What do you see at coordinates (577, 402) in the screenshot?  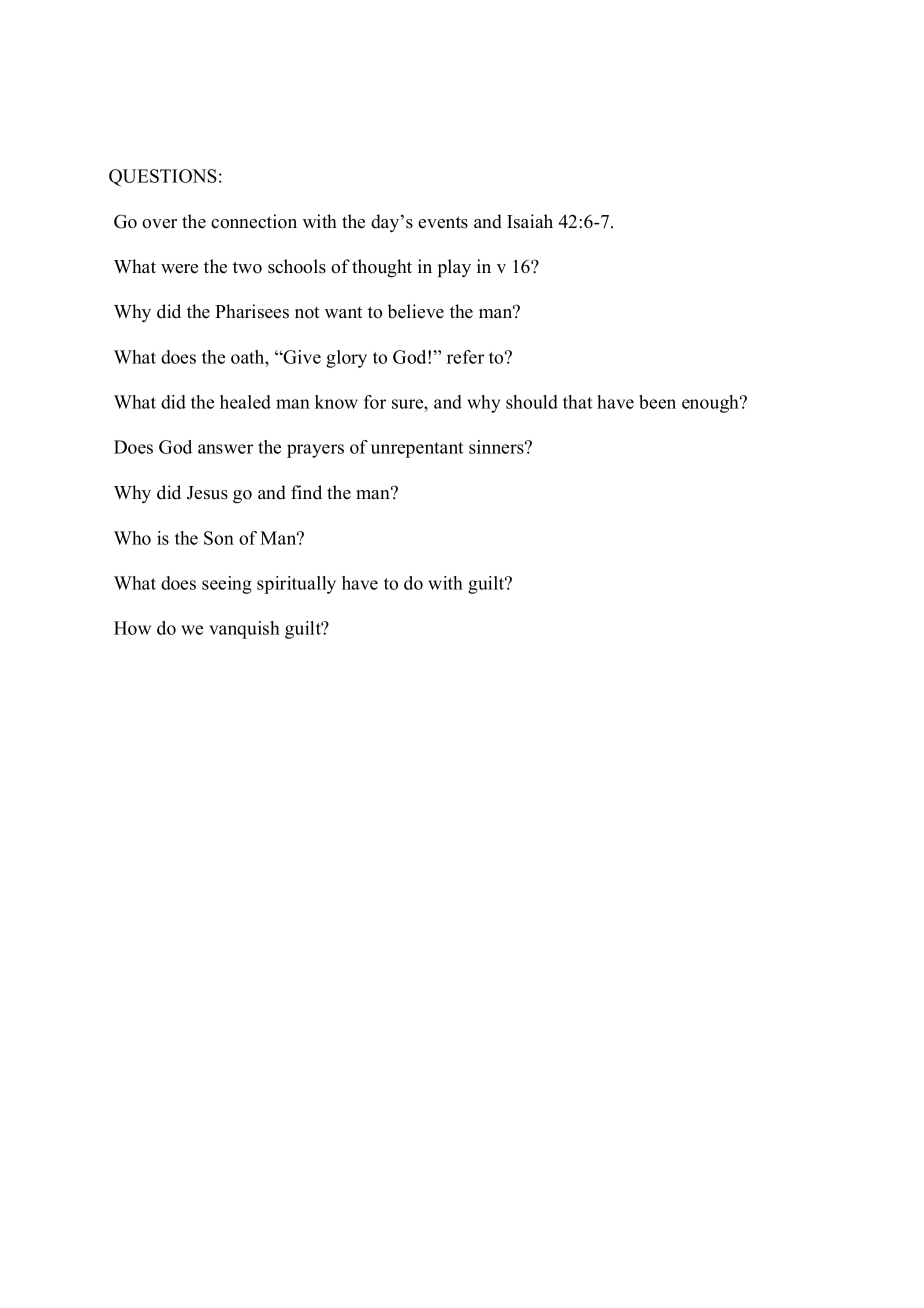 I see `that` at bounding box center [577, 402].
